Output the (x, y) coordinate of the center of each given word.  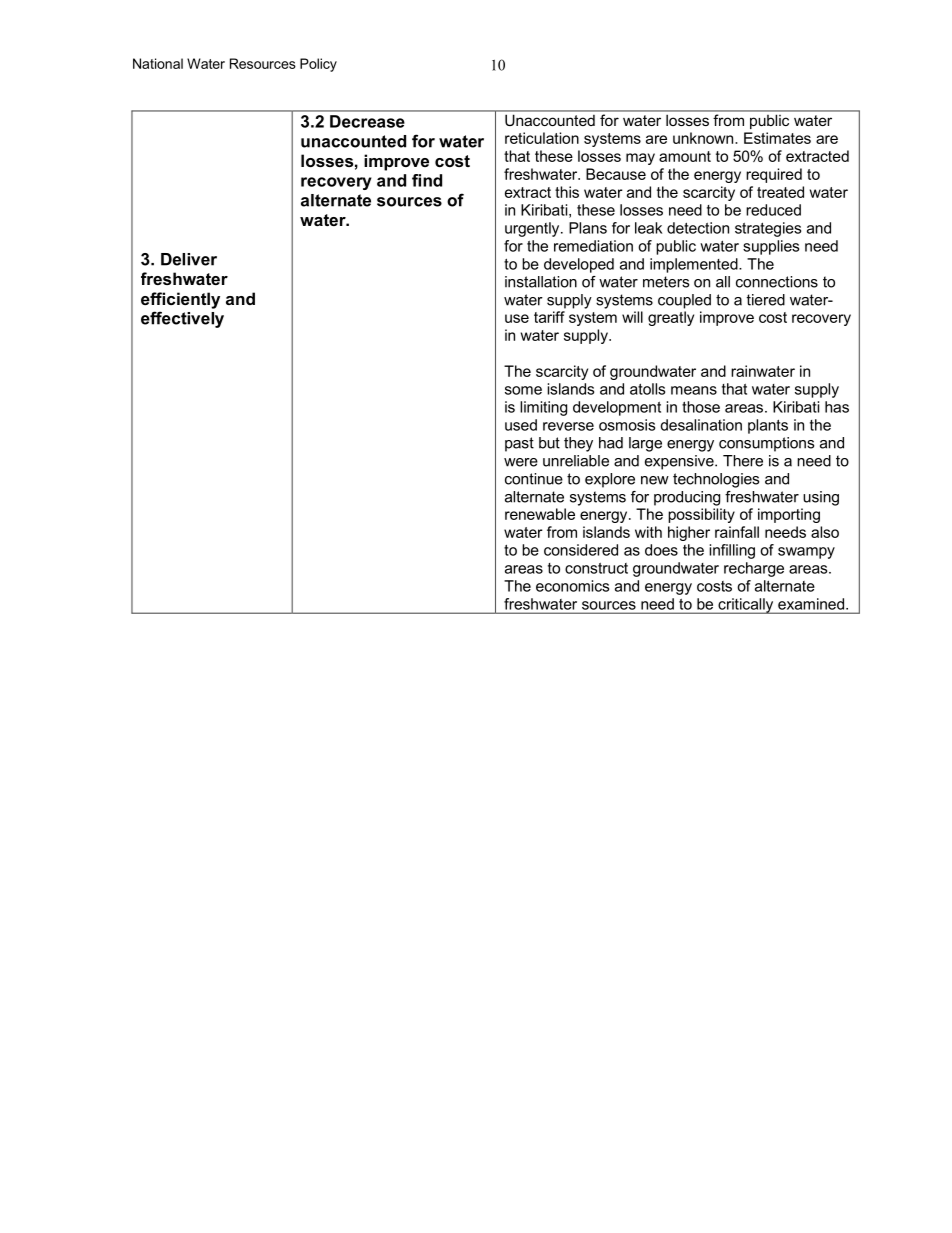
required (774, 175)
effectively (182, 319)
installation (541, 282)
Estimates (777, 138)
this (567, 192)
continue (534, 479)
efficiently (180, 300)
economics (572, 586)
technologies (716, 480)
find (427, 180)
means (694, 390)
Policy (318, 65)
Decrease (367, 121)
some (523, 390)
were (521, 462)
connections (777, 282)
